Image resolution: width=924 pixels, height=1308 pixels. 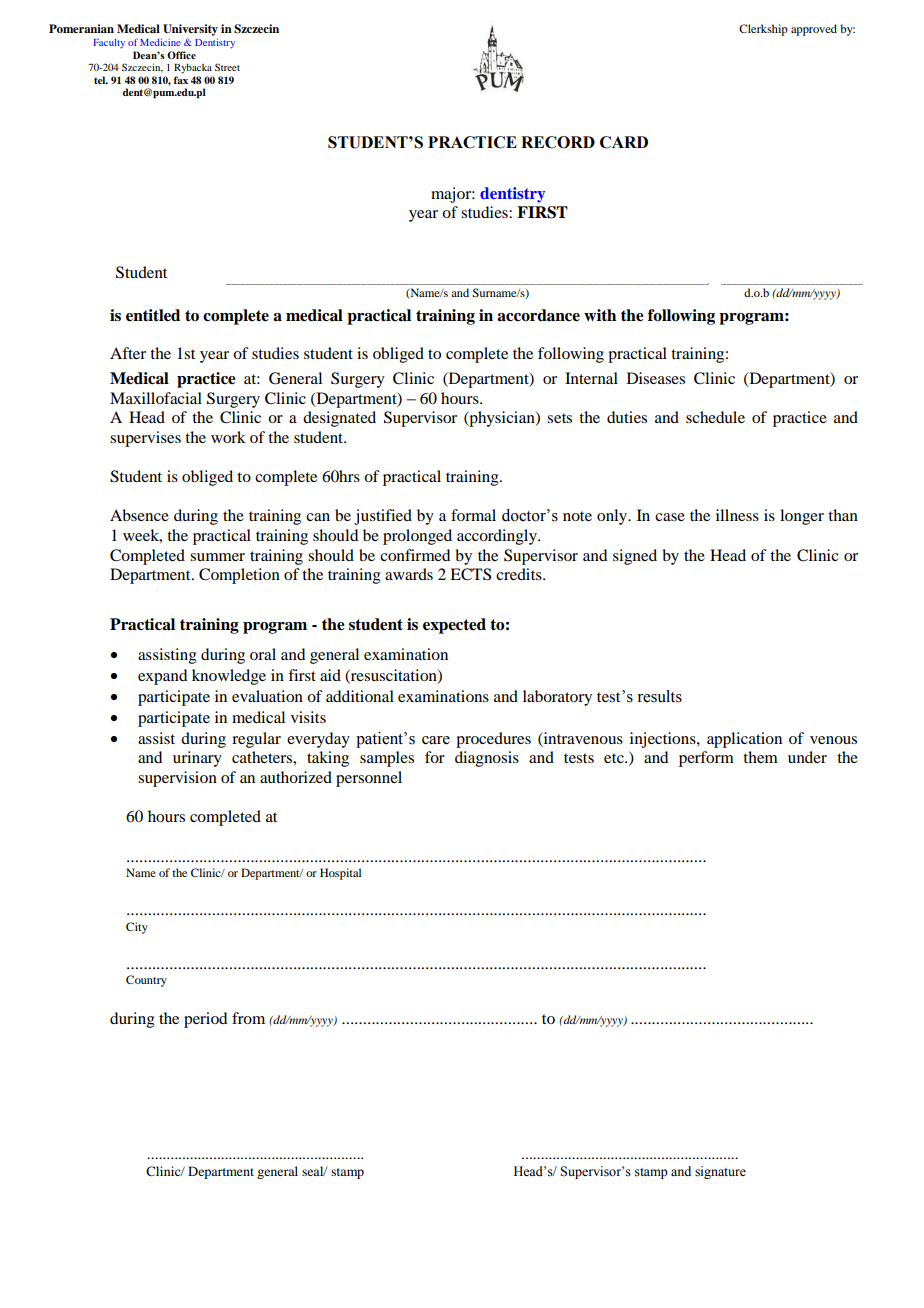 I want to click on period, so click(x=205, y=1020).
